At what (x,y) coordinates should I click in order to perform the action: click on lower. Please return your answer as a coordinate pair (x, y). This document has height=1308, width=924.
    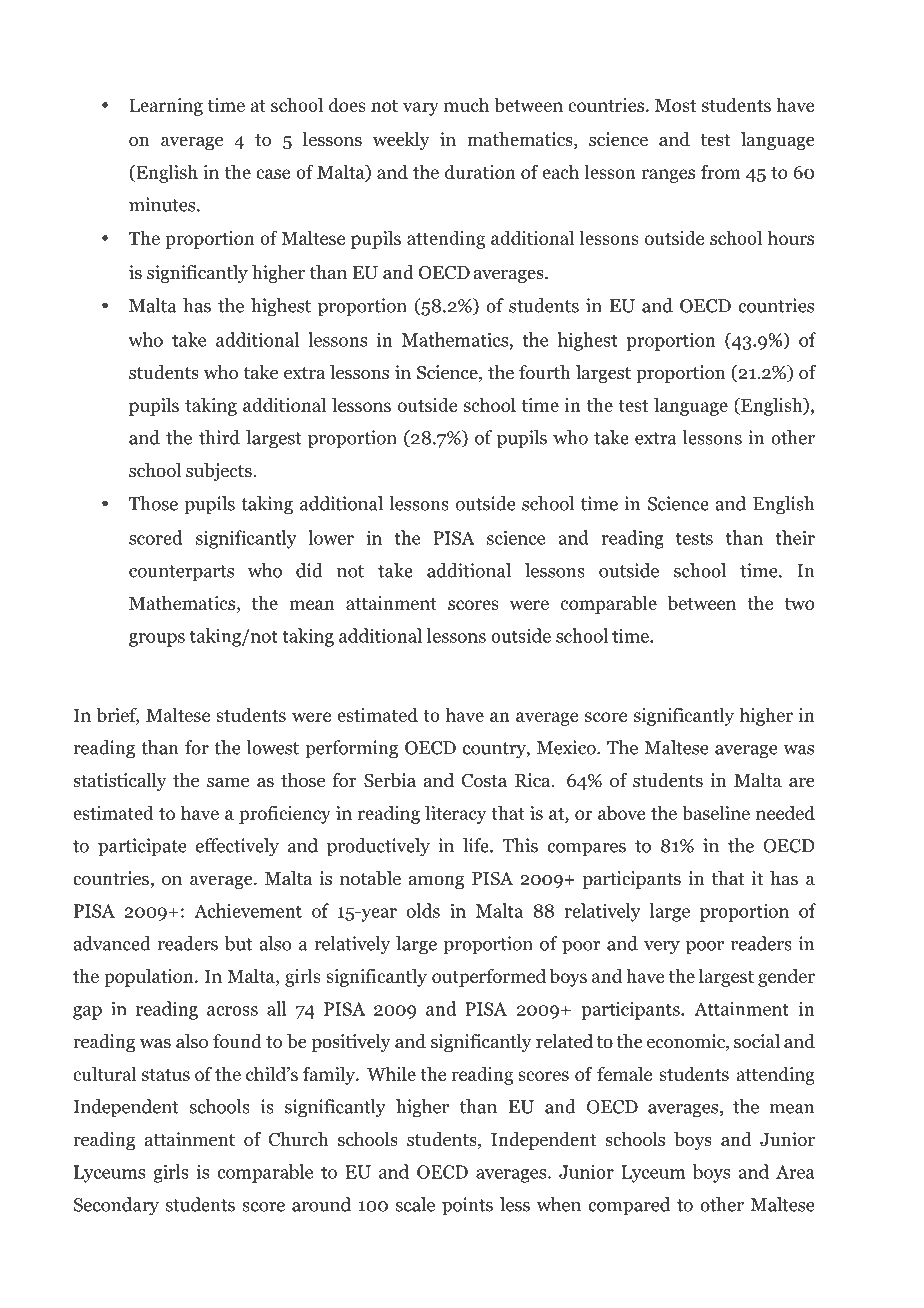
    Looking at the image, I should click on (331, 537).
